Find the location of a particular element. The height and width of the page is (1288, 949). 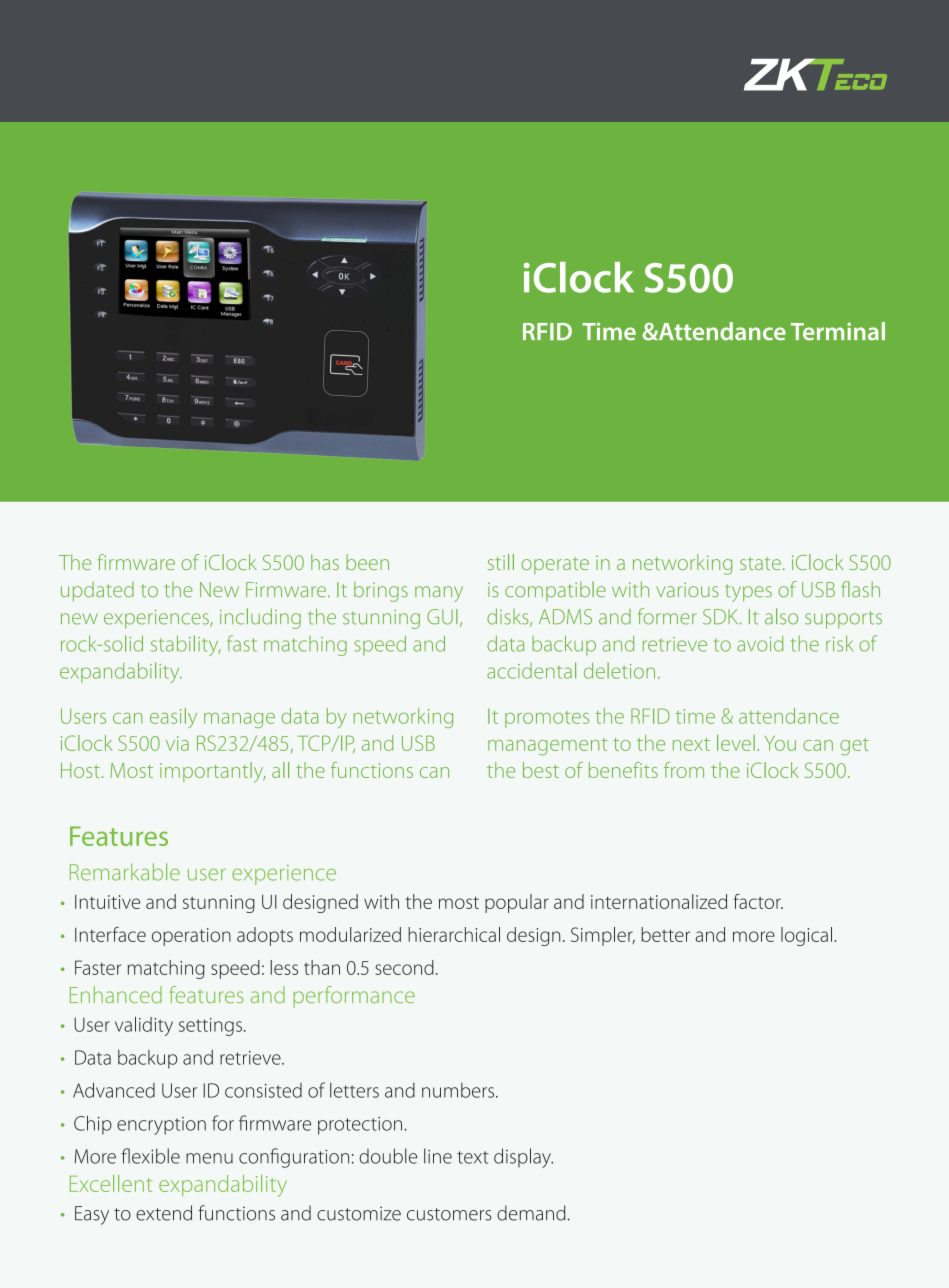

extend is located at coordinates (164, 1213).
